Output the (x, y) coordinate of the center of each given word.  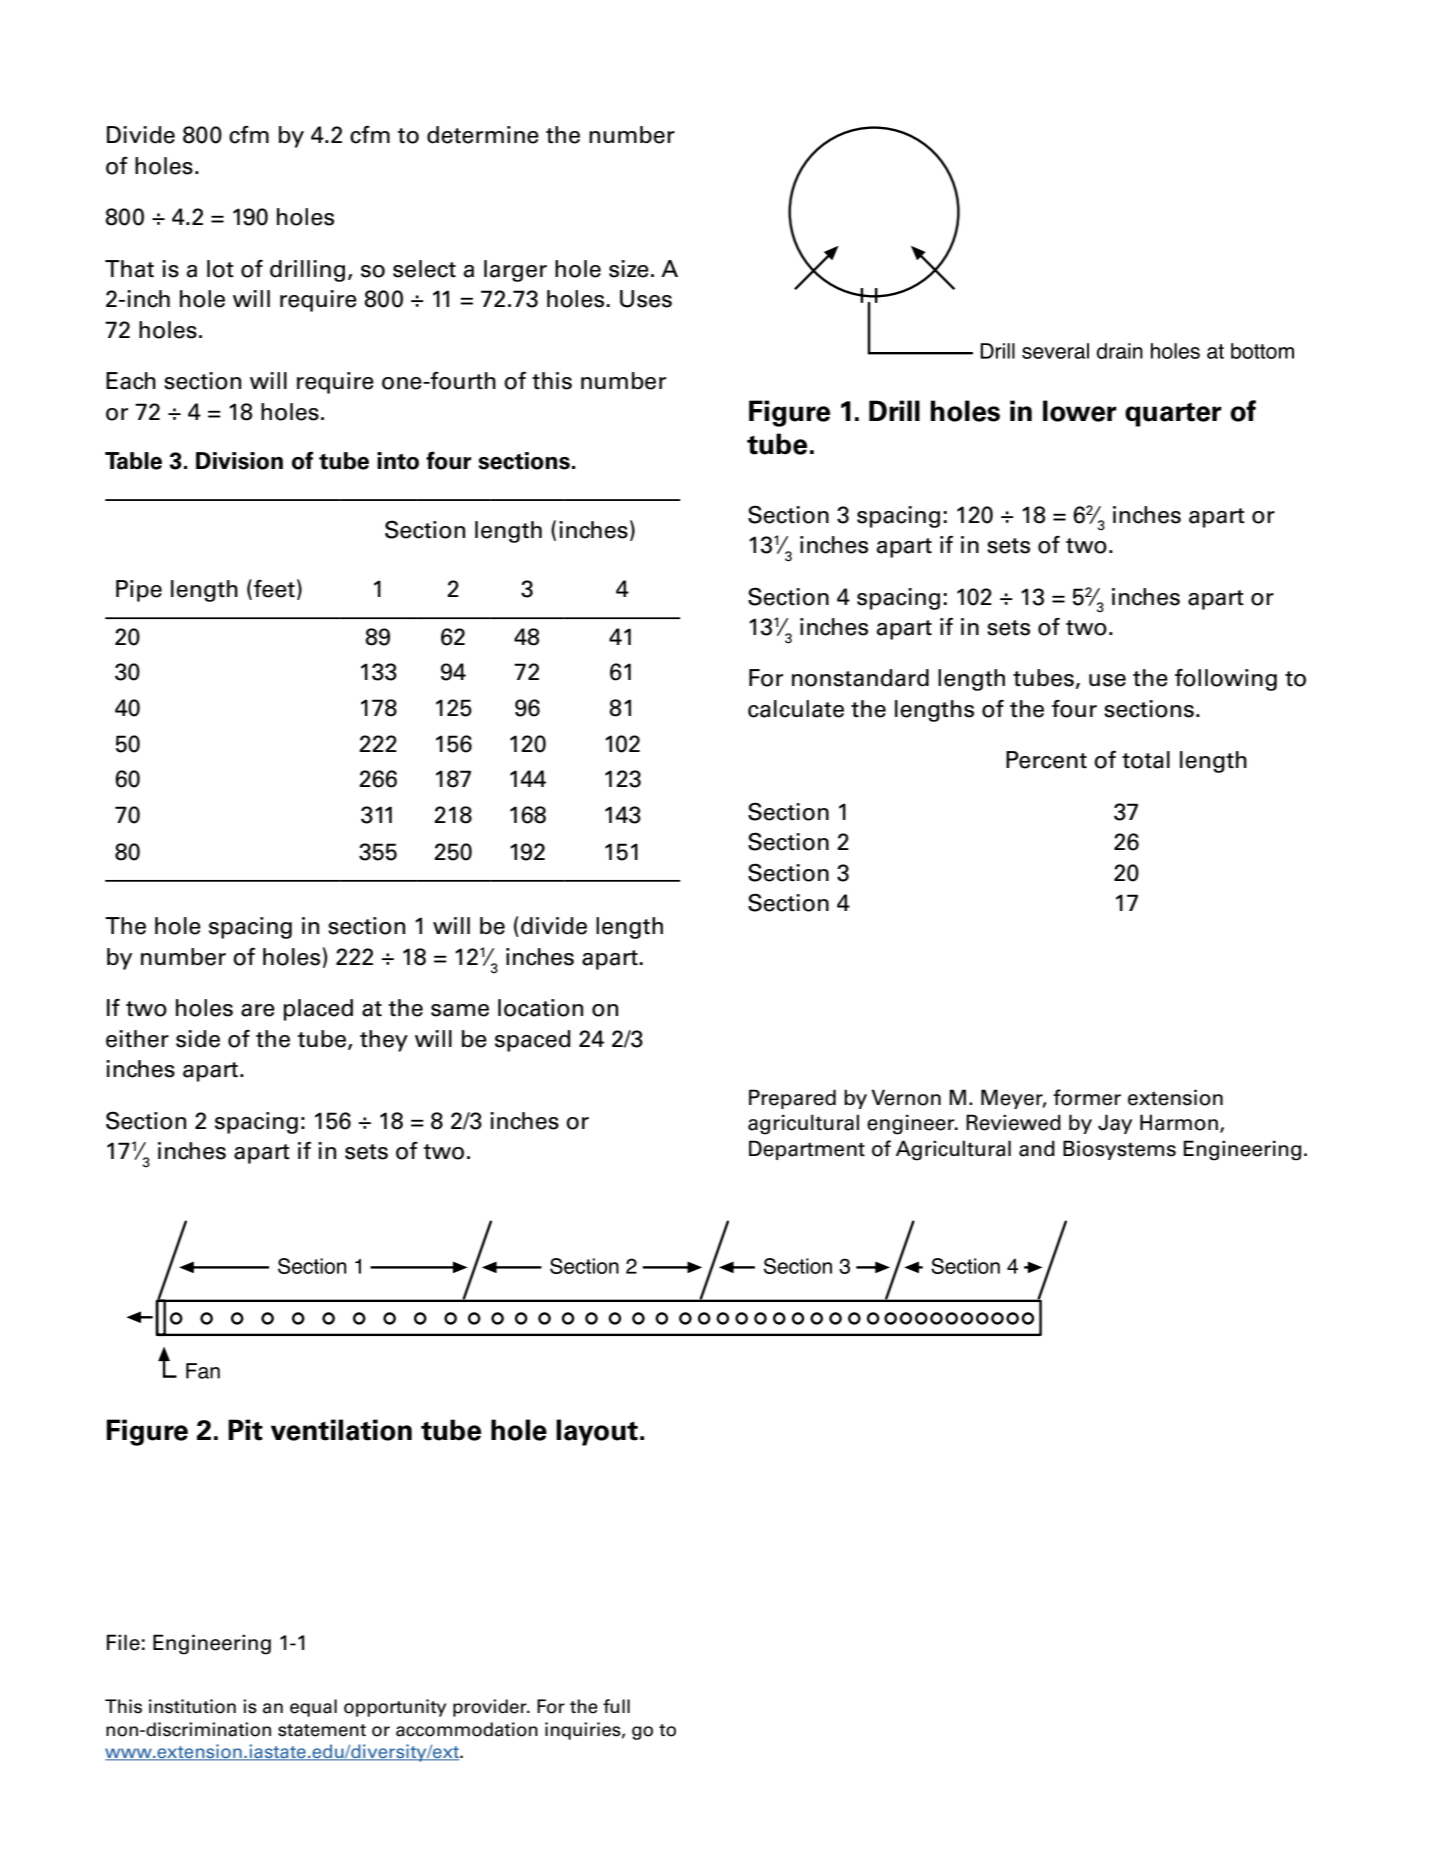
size (629, 269)
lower (1080, 411)
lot (220, 269)
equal (313, 1708)
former (1087, 1097)
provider (491, 1708)
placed (318, 1010)
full (616, 1706)
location (540, 1008)
